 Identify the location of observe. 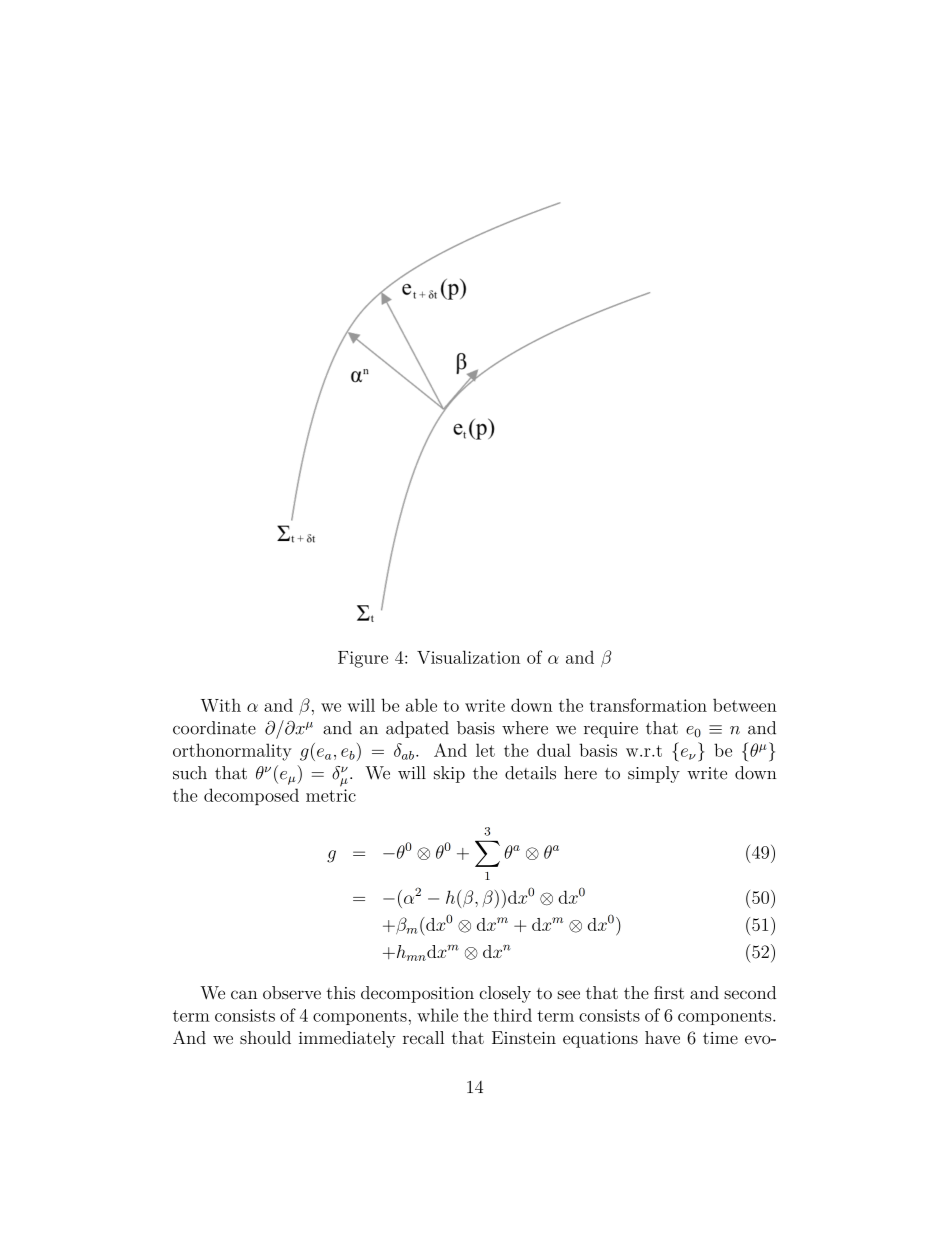
(292, 993).
